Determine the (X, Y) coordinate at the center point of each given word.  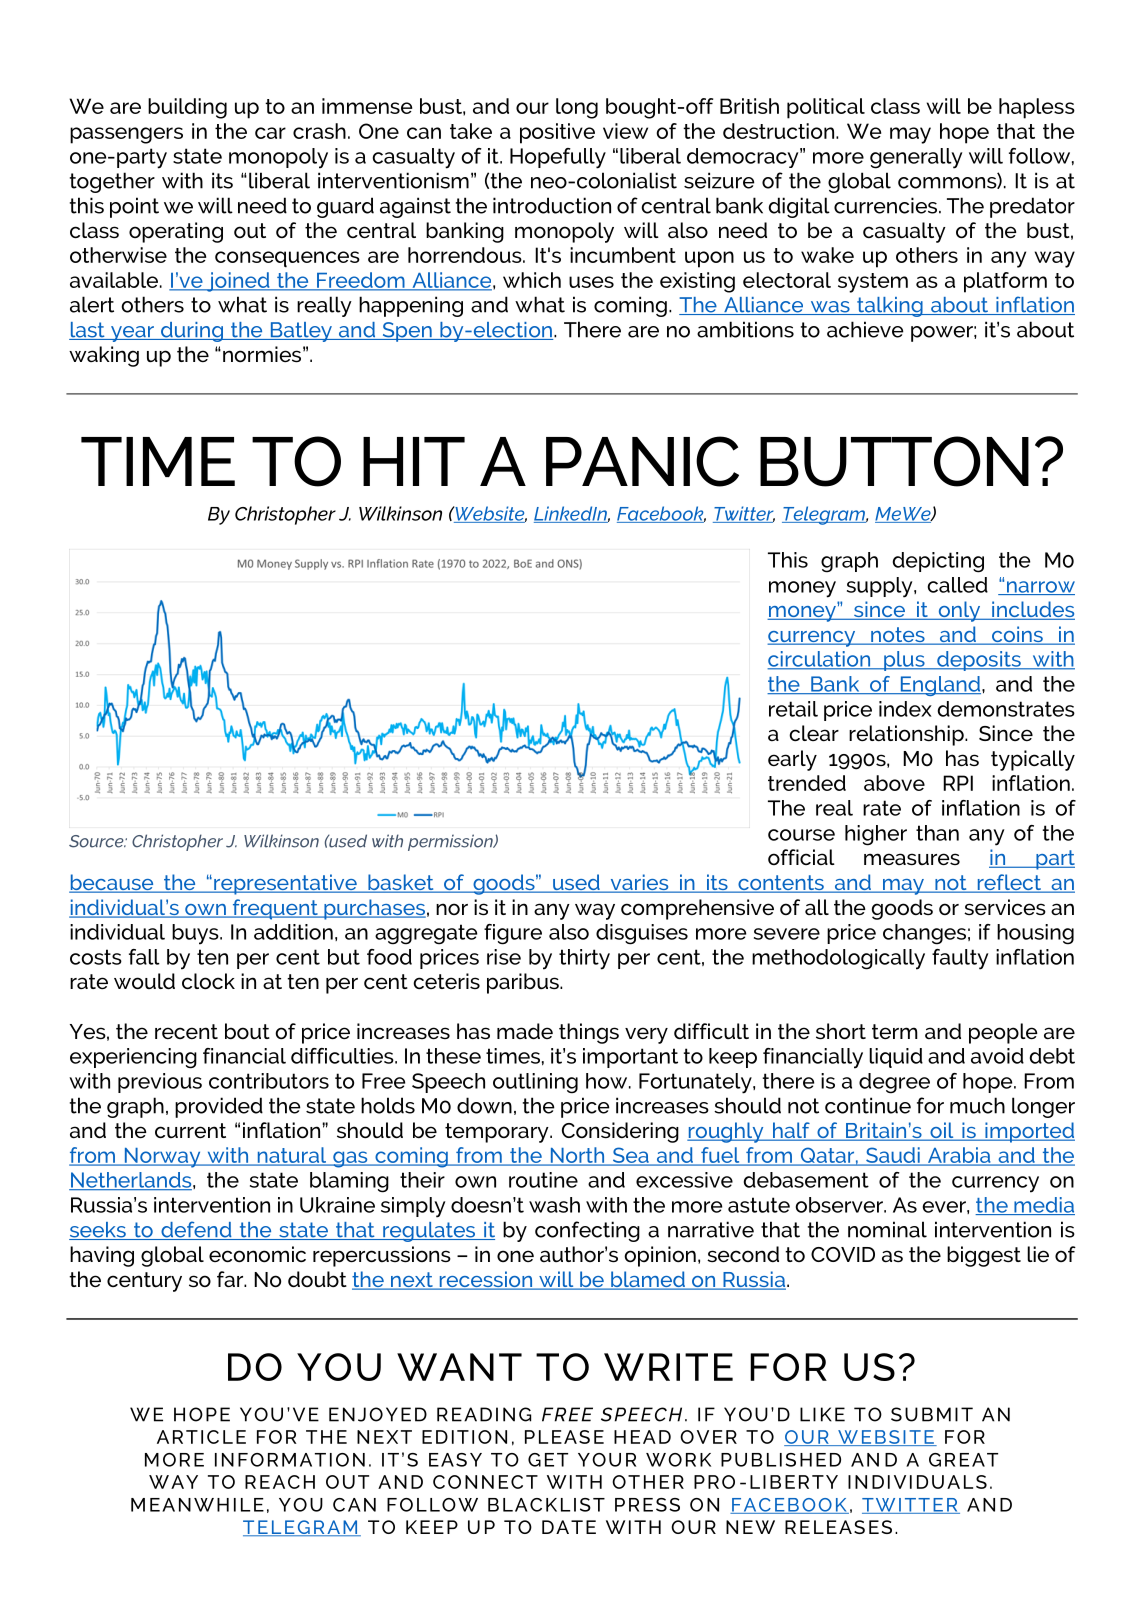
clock (208, 981)
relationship (907, 735)
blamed (648, 1280)
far (231, 1279)
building (187, 108)
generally (916, 158)
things (589, 1033)
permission (451, 842)
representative (285, 884)
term (895, 1031)
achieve (865, 329)
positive (557, 133)
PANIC (642, 461)
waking (104, 356)
